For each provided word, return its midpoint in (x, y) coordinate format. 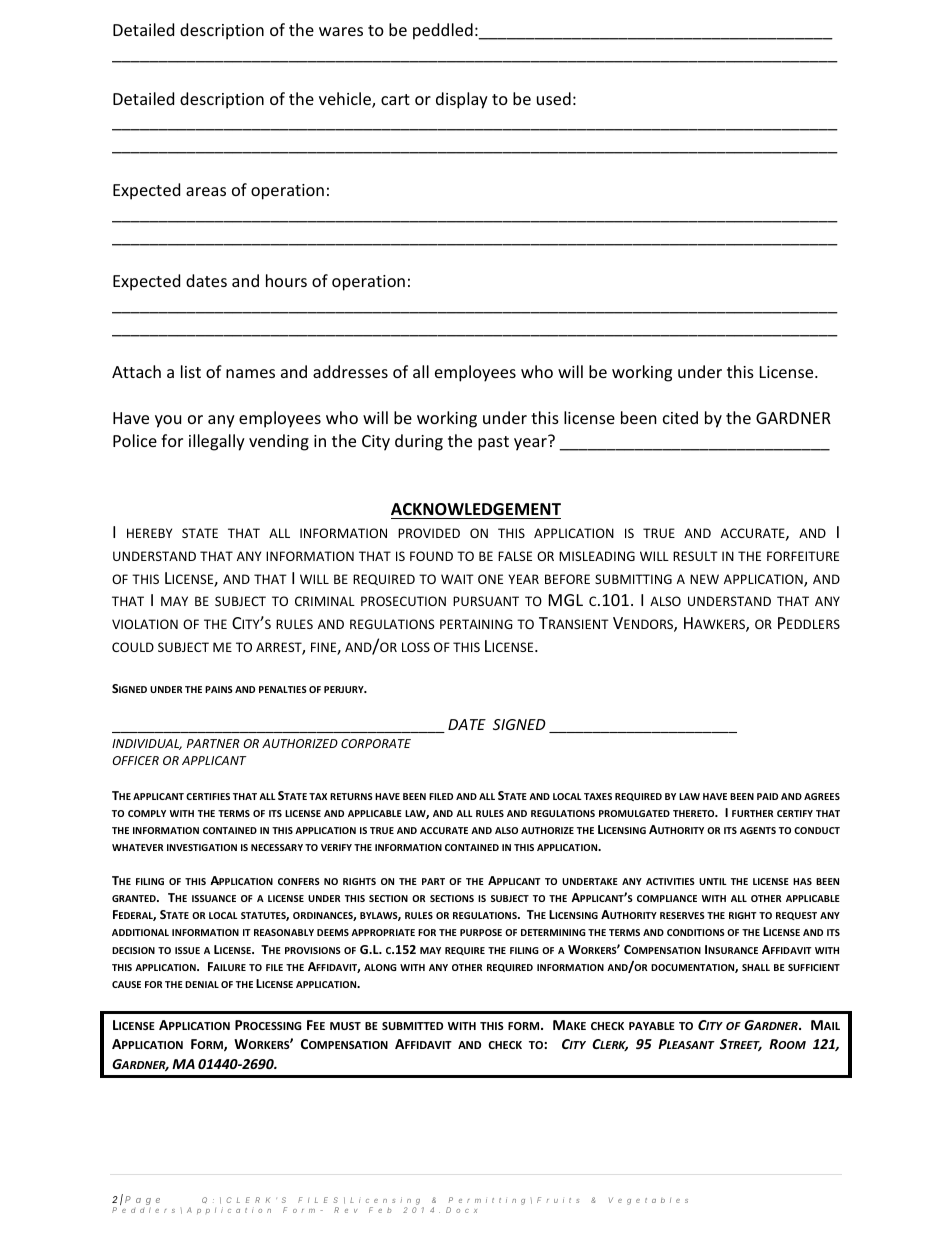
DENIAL (202, 984)
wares (341, 31)
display (462, 100)
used (554, 98)
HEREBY (149, 533)
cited (680, 417)
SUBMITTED (412, 1026)
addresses (350, 371)
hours (286, 280)
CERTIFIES (208, 796)
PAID (767, 796)
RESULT (695, 556)
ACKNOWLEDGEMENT (476, 509)
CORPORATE (376, 743)
